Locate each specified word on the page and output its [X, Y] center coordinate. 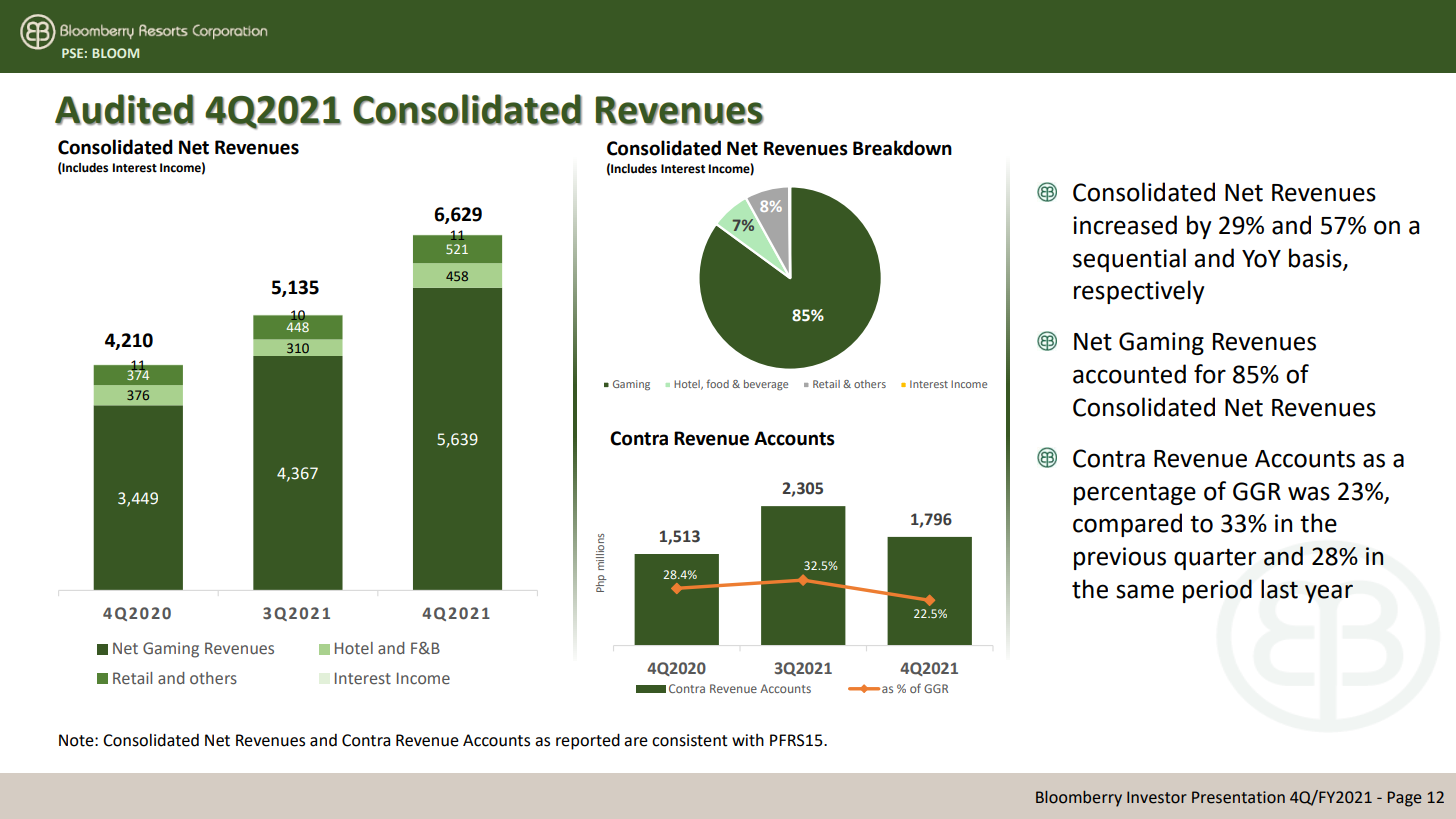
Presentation [1238, 797]
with [748, 740]
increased [1125, 225]
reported [588, 741]
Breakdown [902, 148]
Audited [124, 109]
